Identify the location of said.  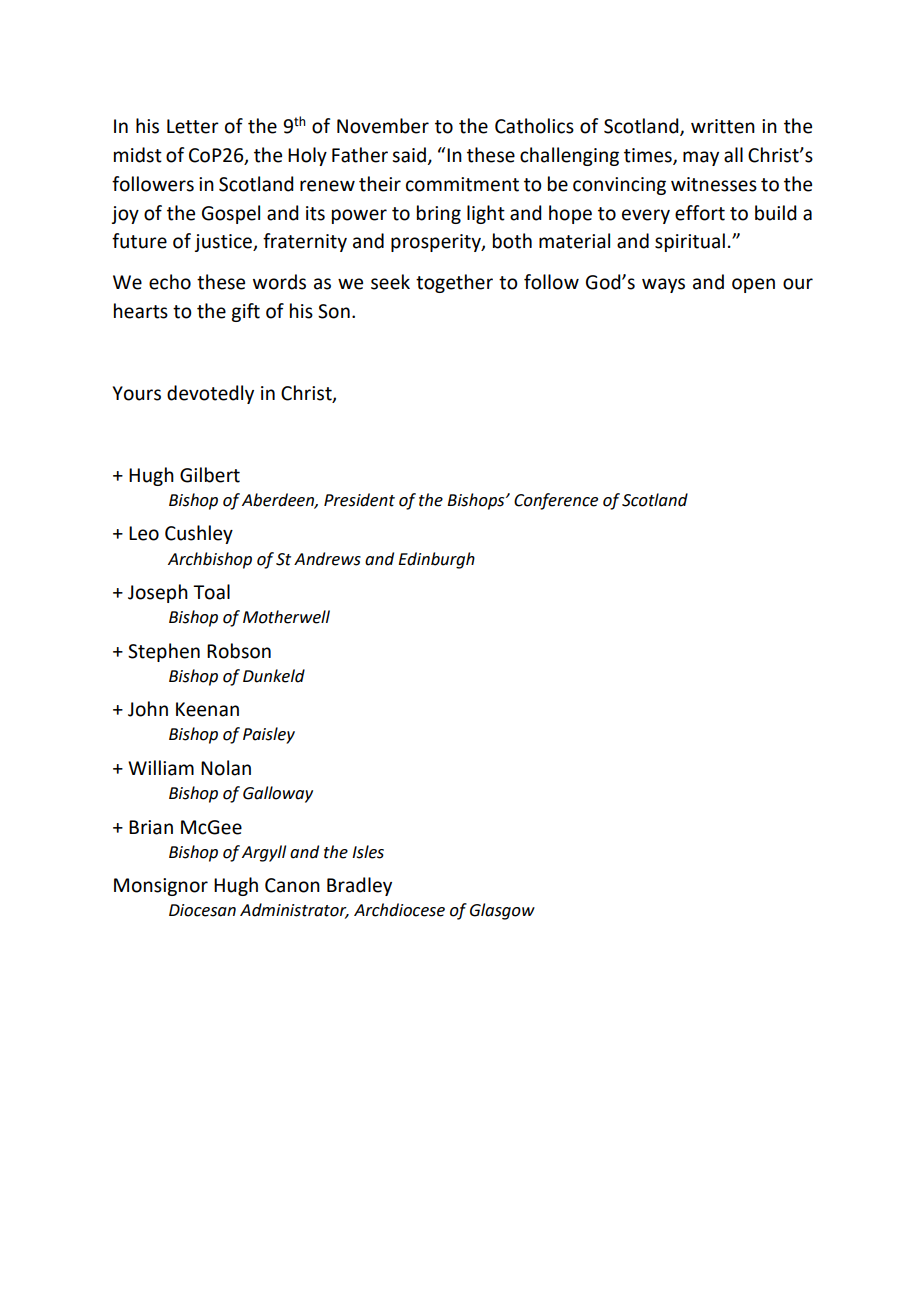
(410, 156).
